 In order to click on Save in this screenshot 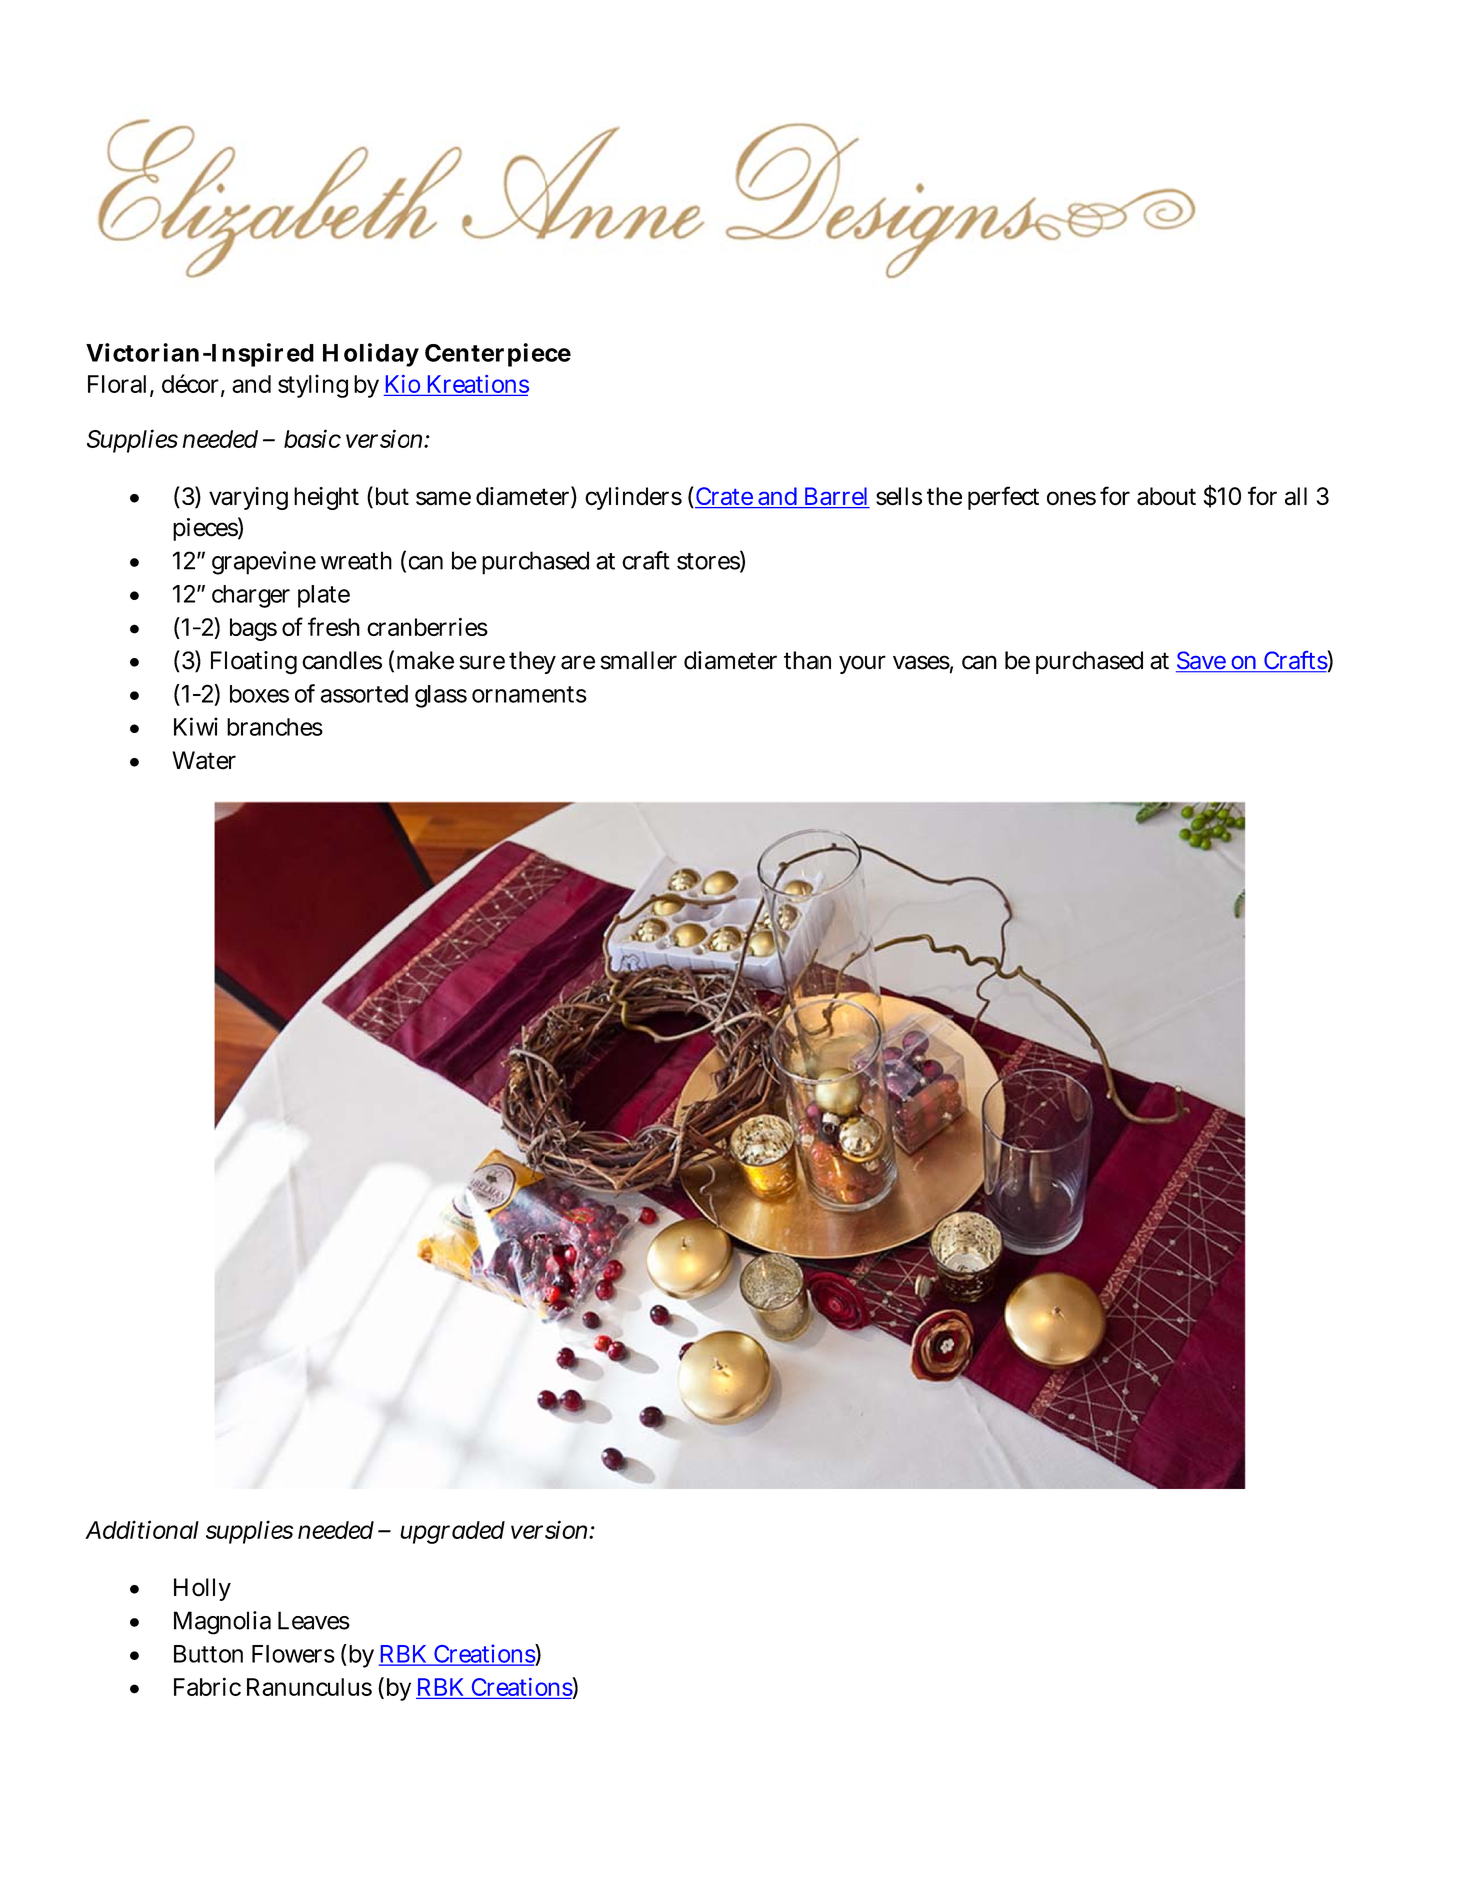, I will do `click(1203, 661)`.
